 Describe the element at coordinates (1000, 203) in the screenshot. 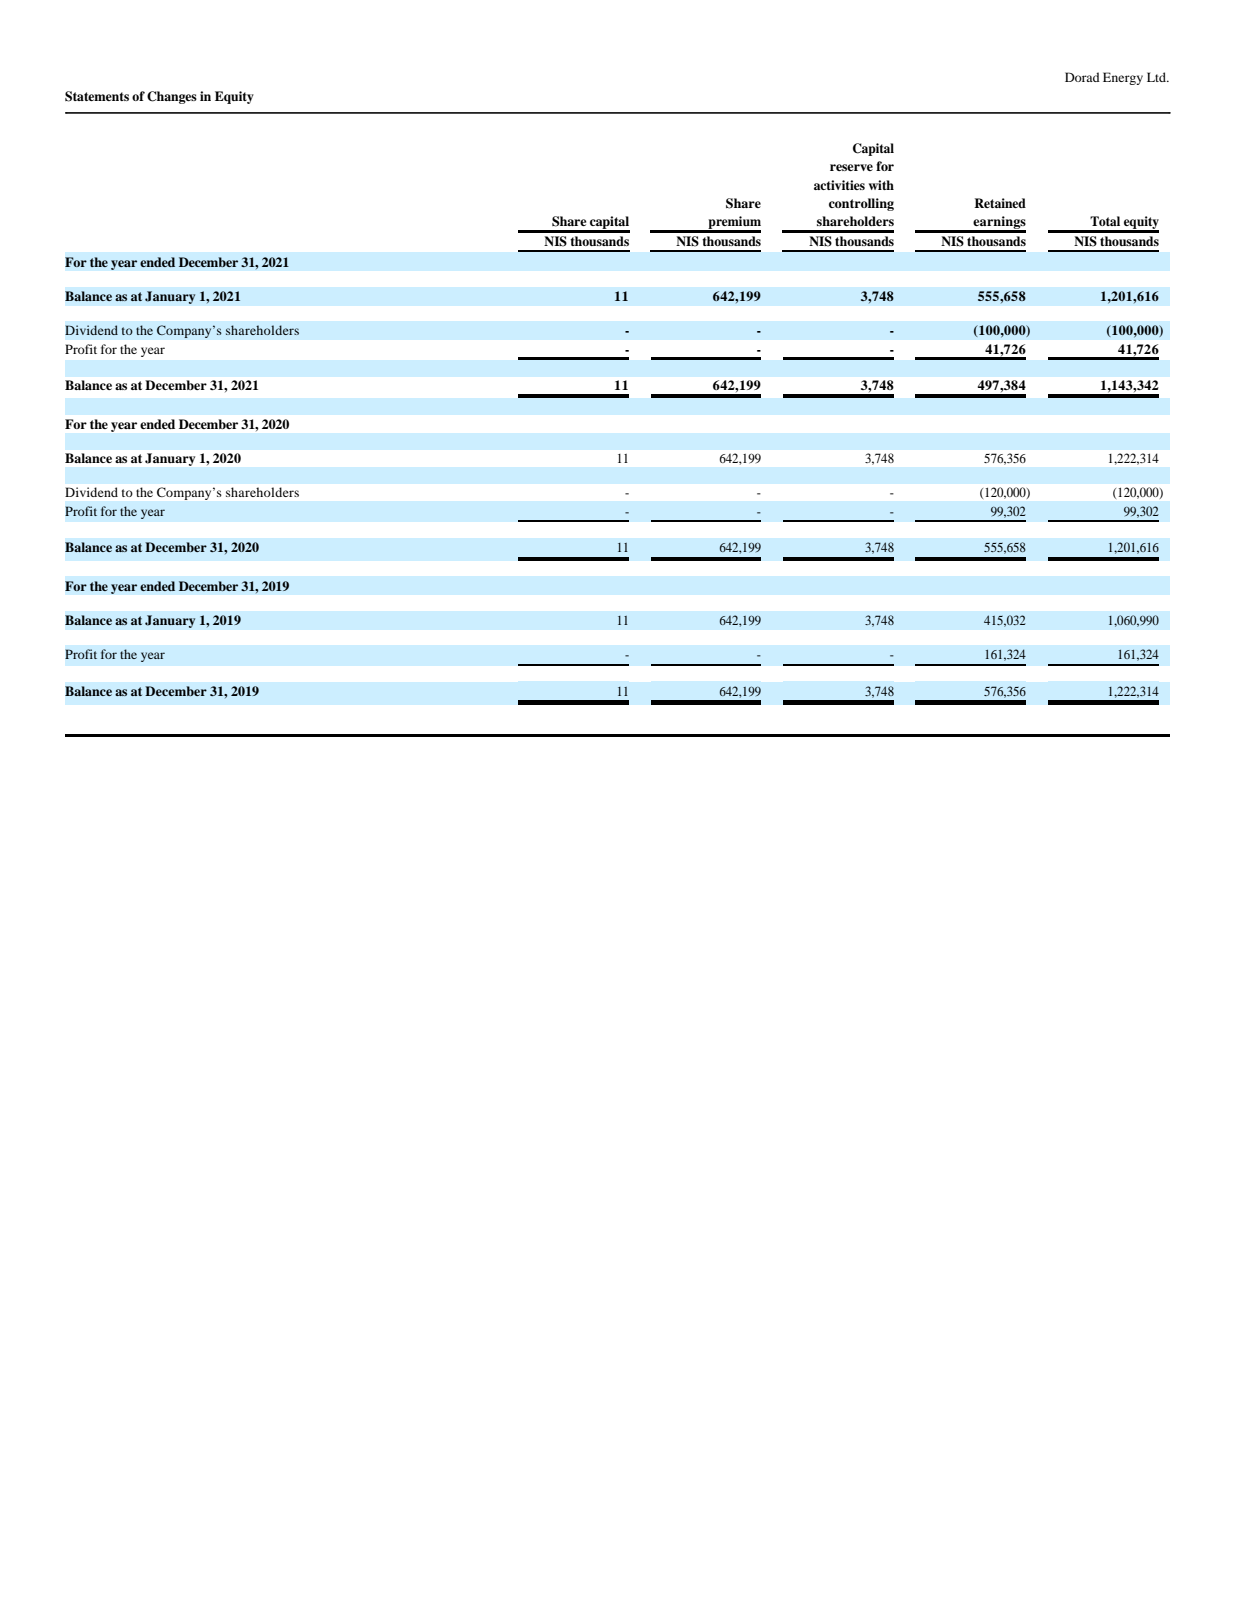

I see `Retained` at that location.
